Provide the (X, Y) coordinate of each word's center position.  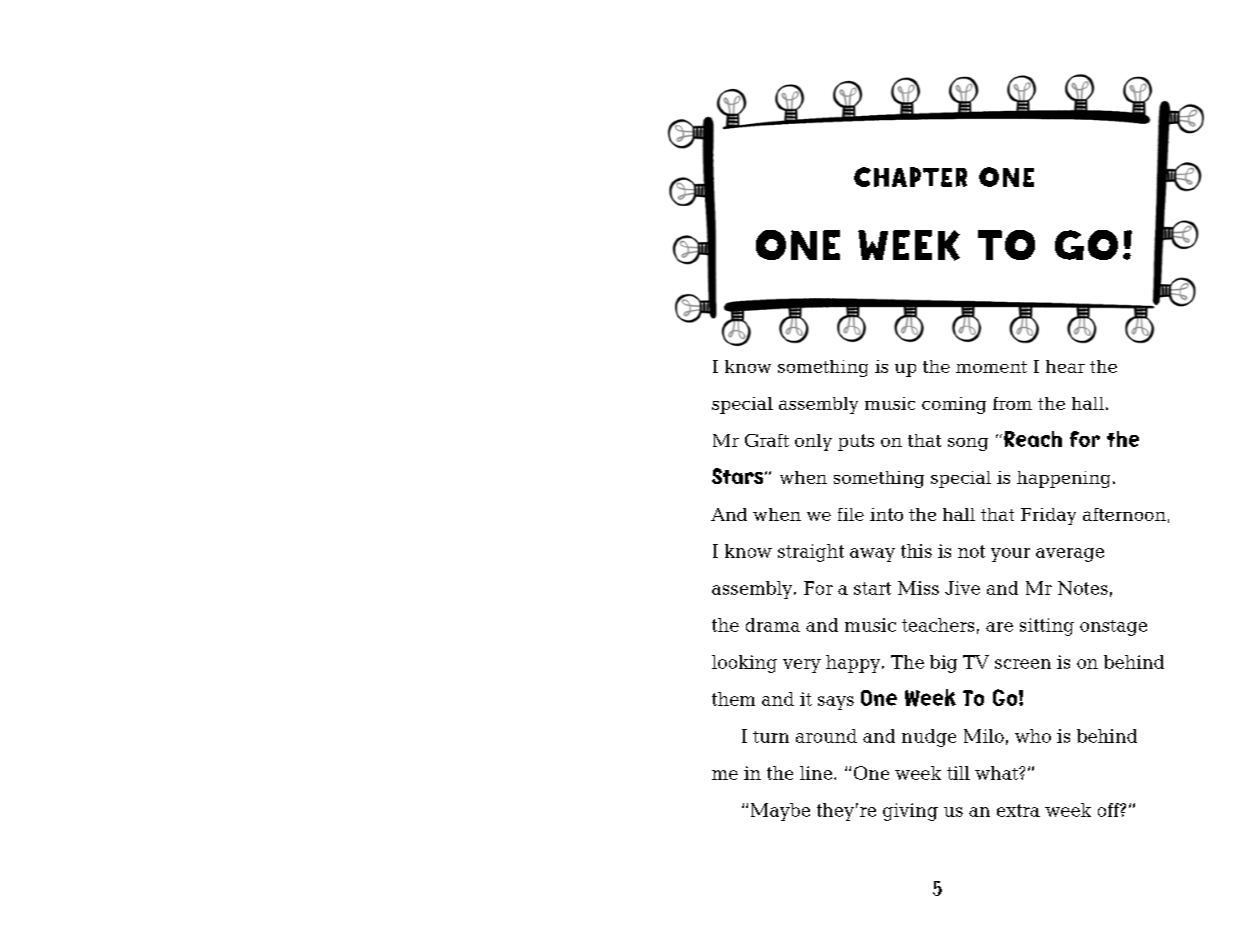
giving (910, 812)
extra (1018, 810)
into (886, 514)
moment (991, 367)
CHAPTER (910, 177)
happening (1063, 479)
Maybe (780, 812)
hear (1065, 366)
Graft (767, 440)
